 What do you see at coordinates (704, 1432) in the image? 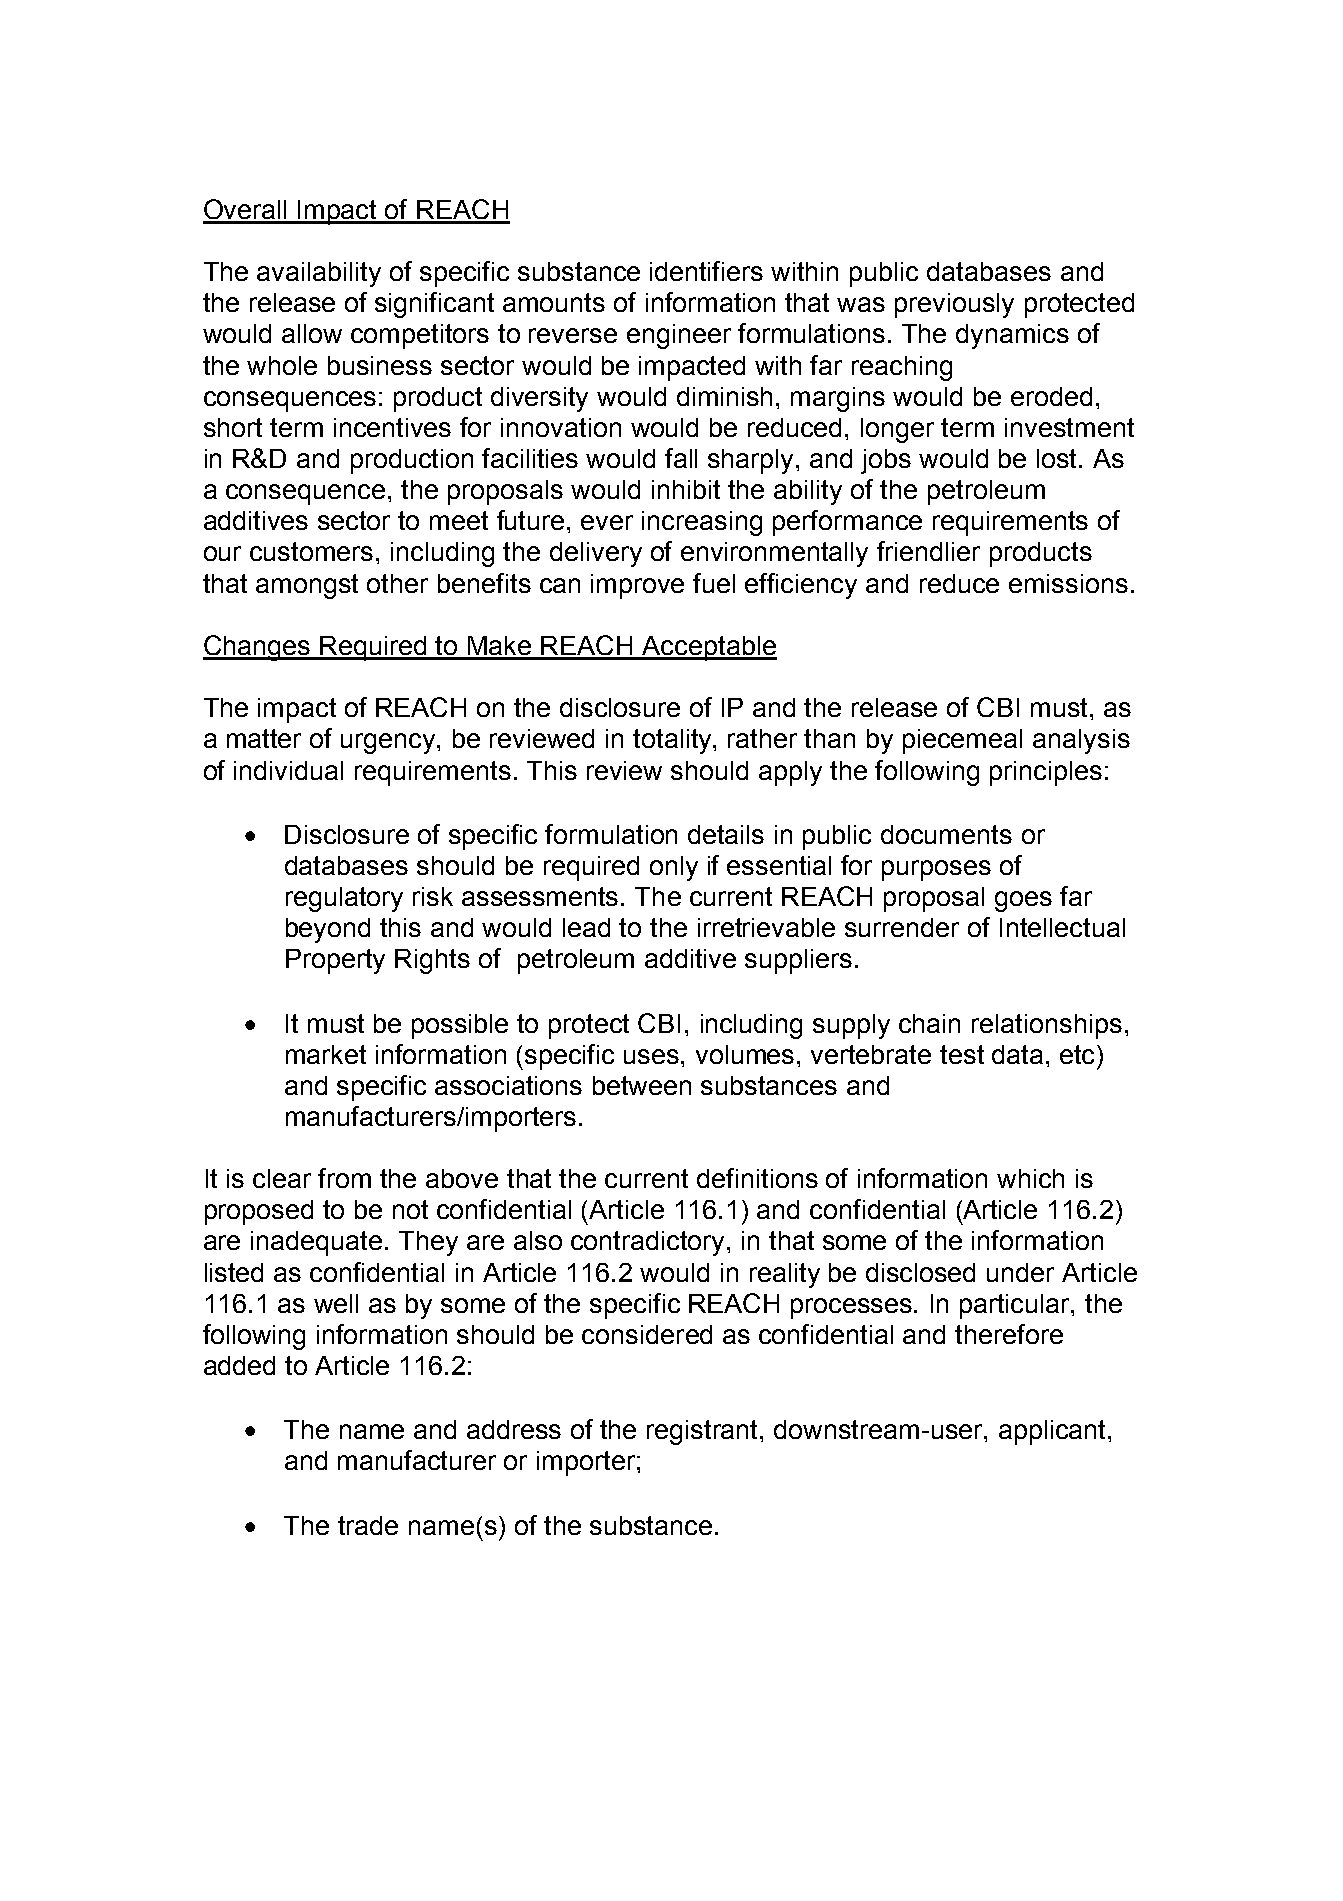
I see `registrant` at bounding box center [704, 1432].
